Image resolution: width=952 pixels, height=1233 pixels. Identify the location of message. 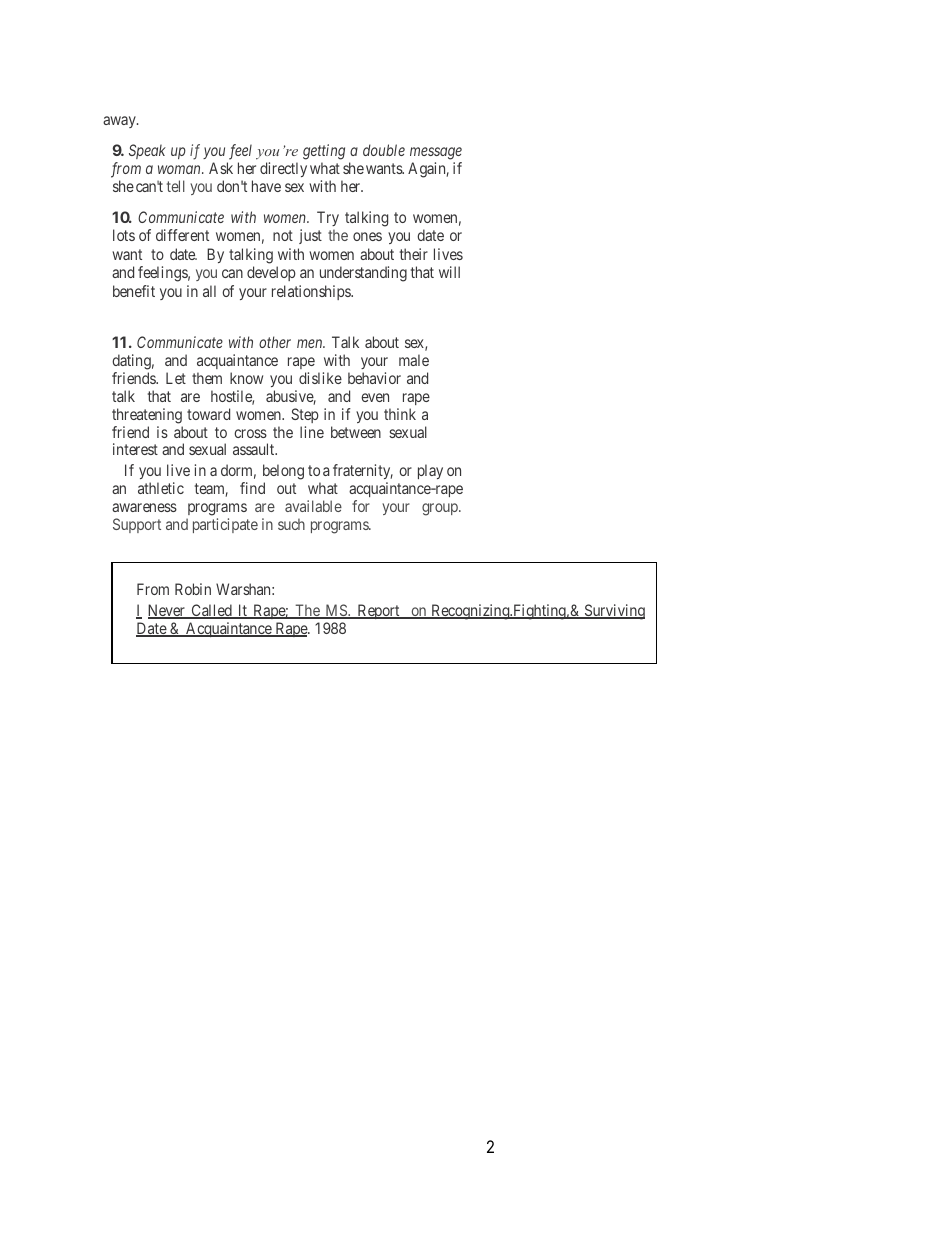
(436, 153).
